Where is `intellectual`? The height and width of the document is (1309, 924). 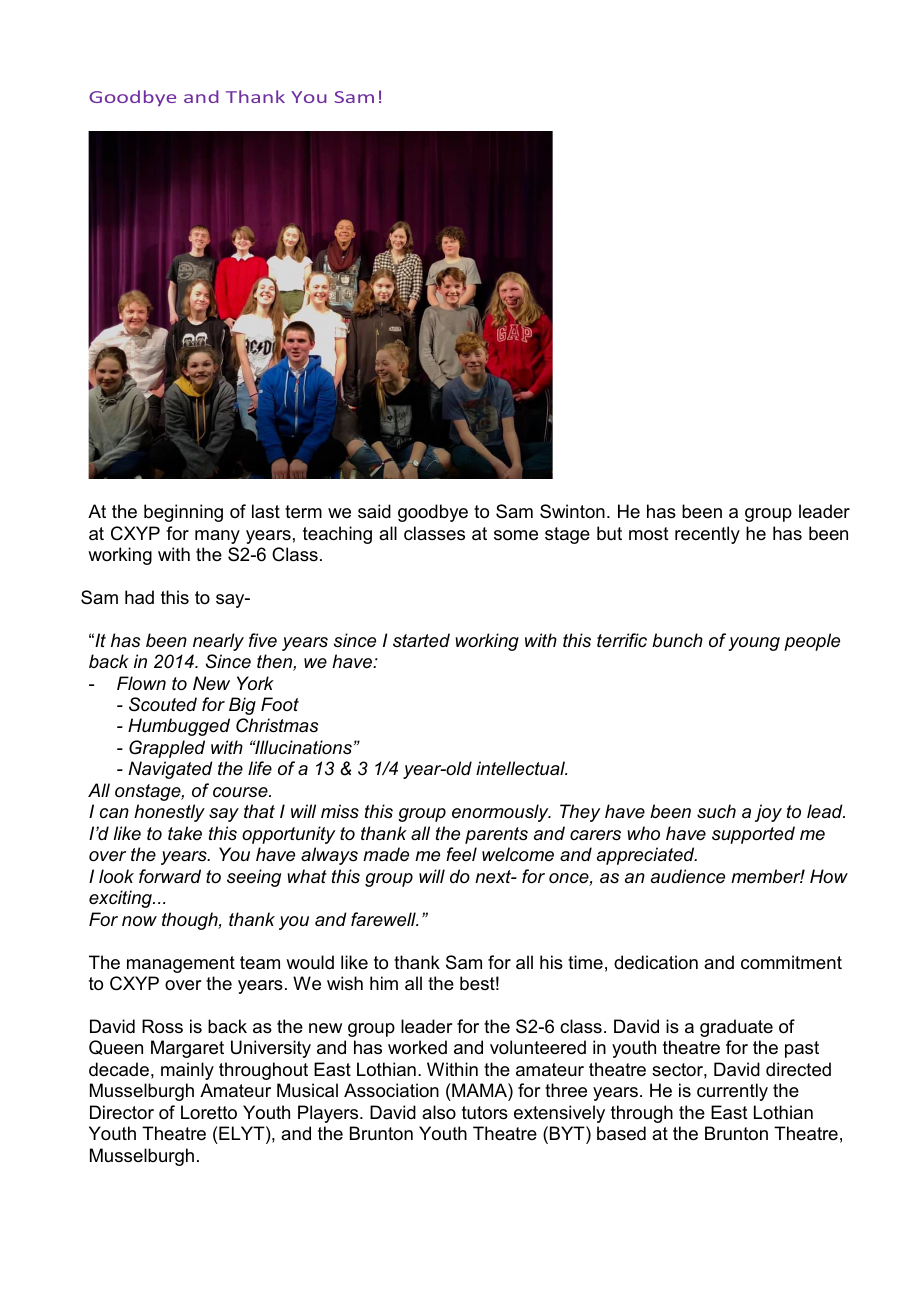
intellectual is located at coordinates (521, 768).
